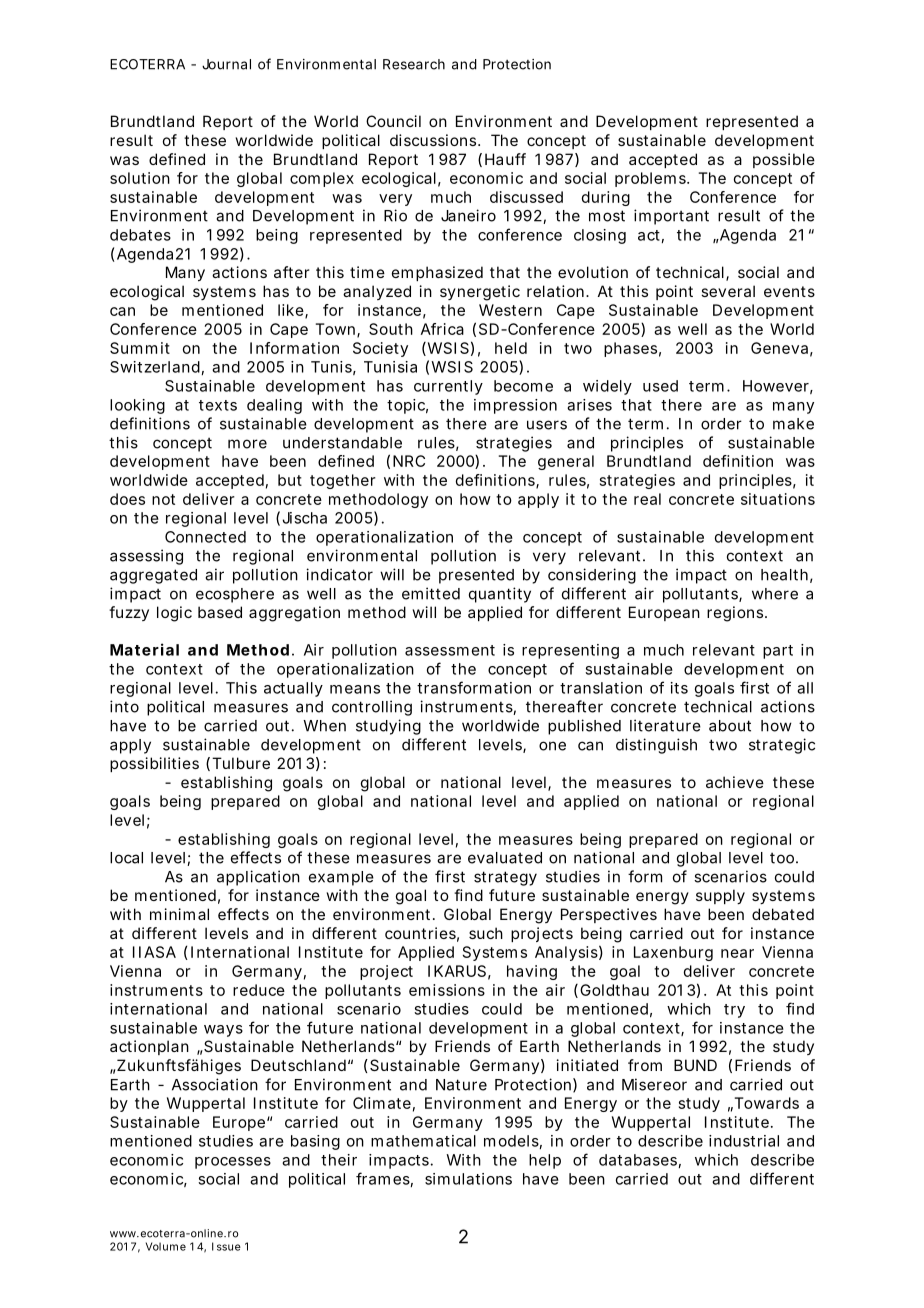 This screenshot has width=924, height=1308. I want to click on not, so click(163, 499).
